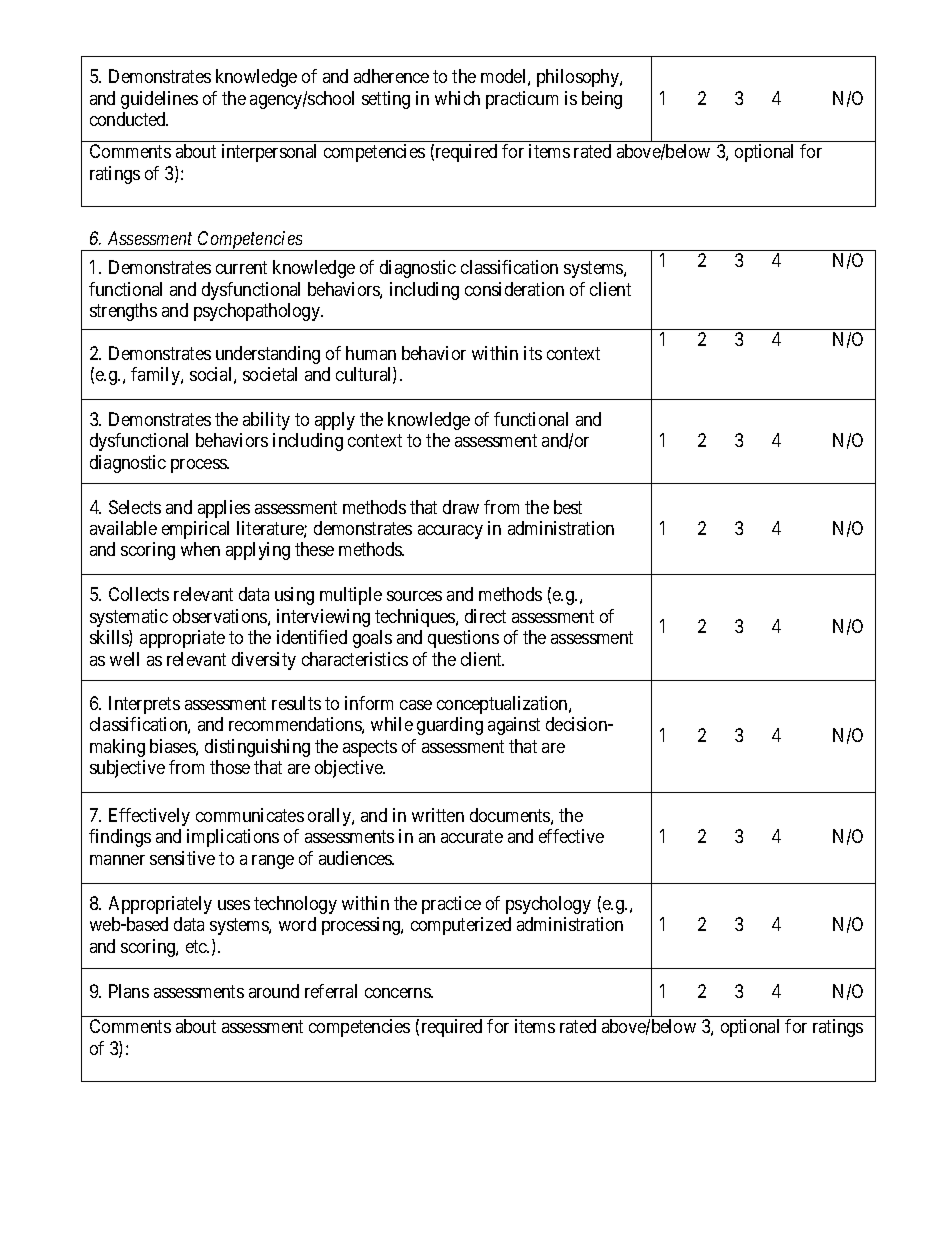  What do you see at coordinates (371, 353) in the document?
I see `human` at bounding box center [371, 353].
